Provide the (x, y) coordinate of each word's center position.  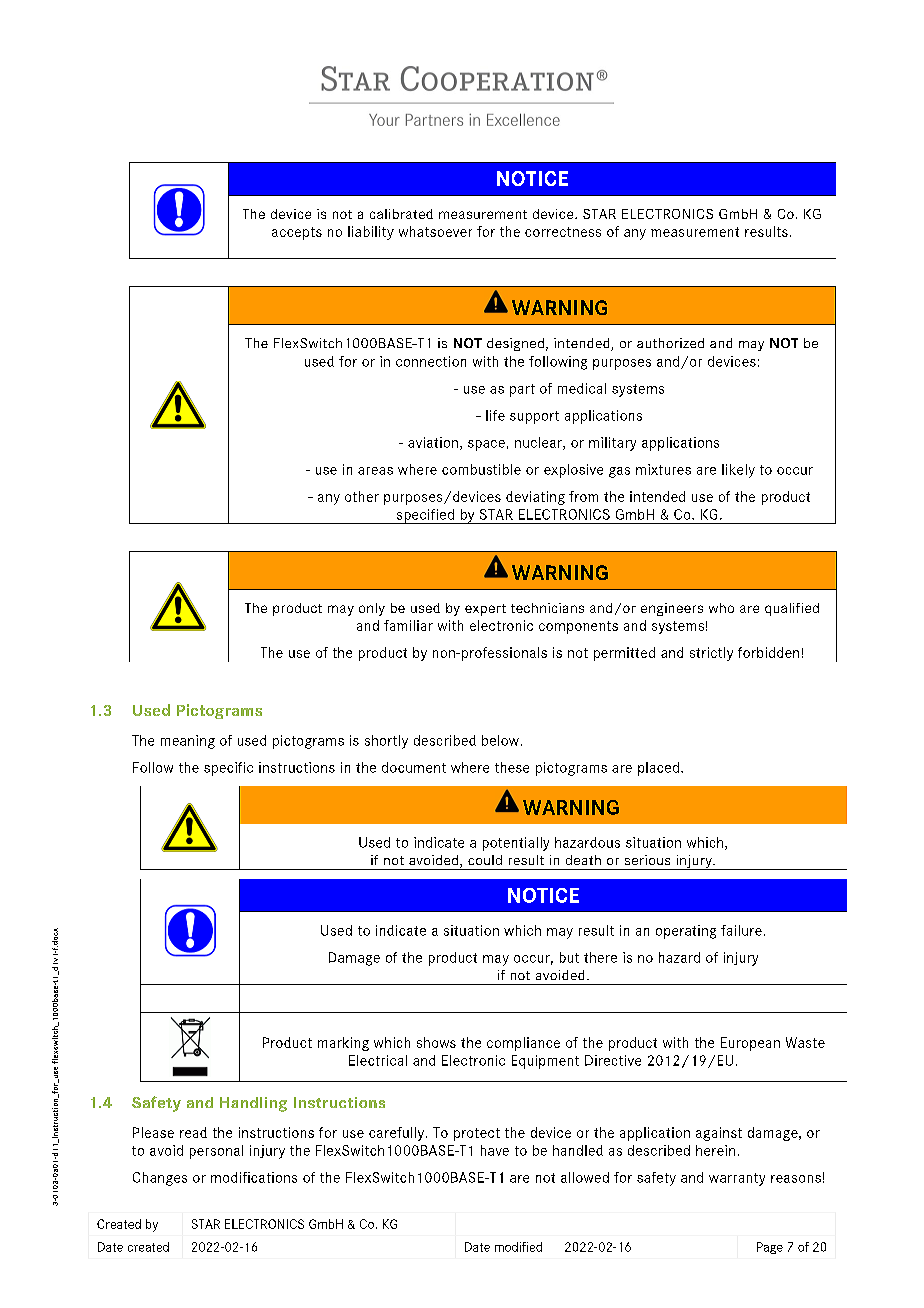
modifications (254, 1177)
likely (738, 471)
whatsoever (435, 231)
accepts (297, 233)
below (500, 740)
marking (343, 1044)
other (362, 496)
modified (518, 1247)
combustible (481, 469)
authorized (670, 343)
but (569, 957)
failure (741, 930)
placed (658, 769)
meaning (188, 742)
